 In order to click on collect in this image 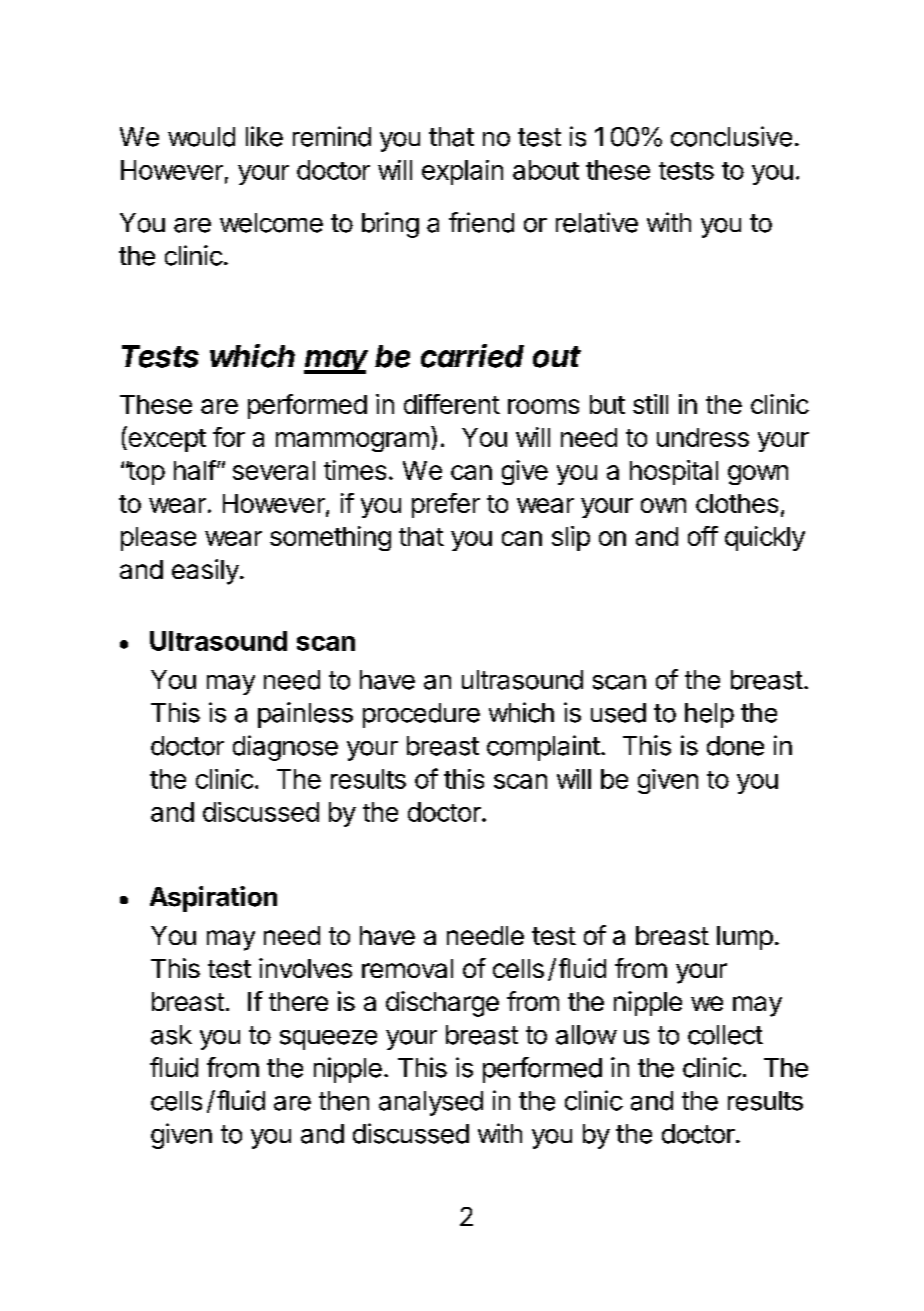, I will do `click(725, 1035)`.
